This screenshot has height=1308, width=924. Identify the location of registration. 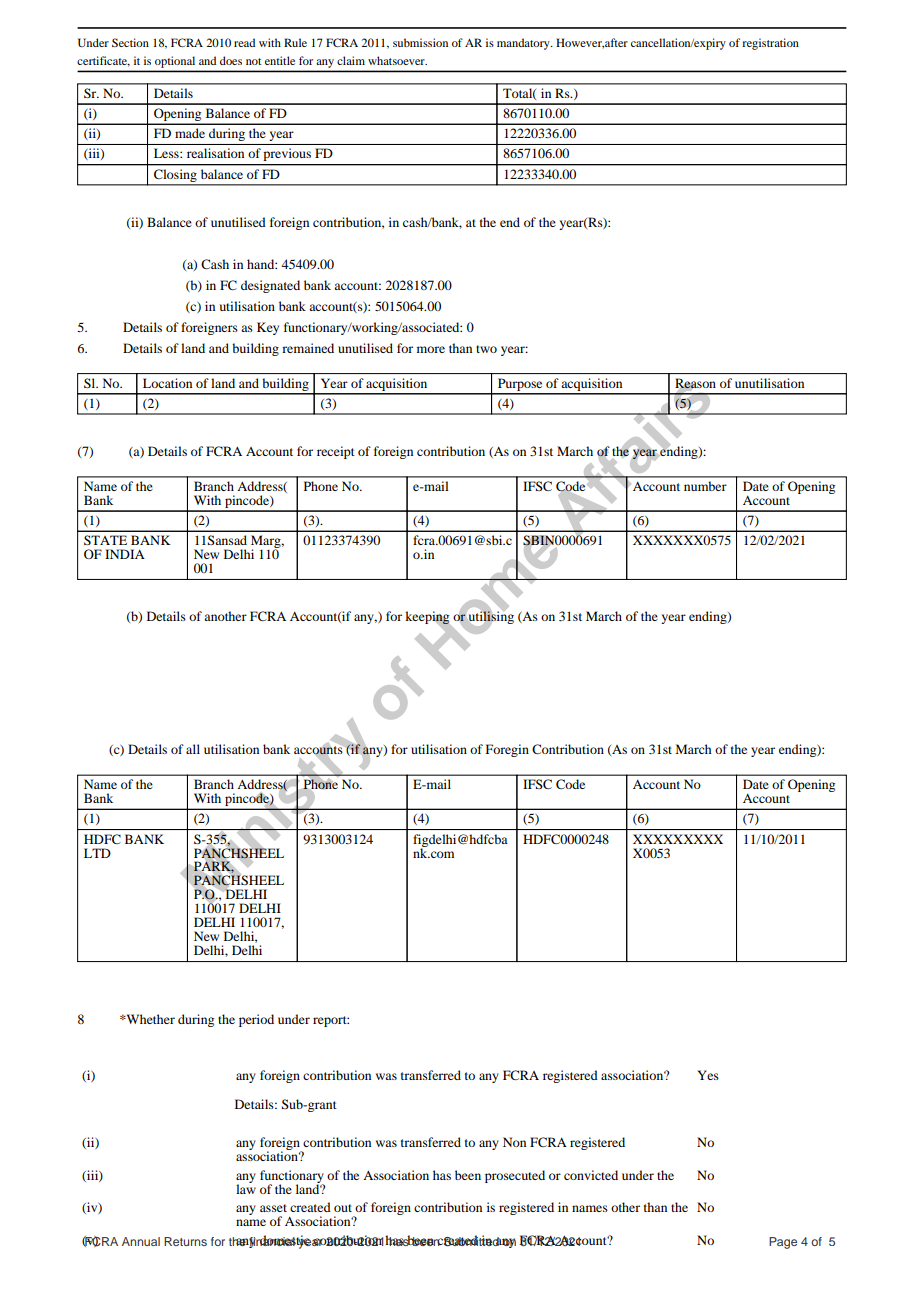
(770, 44).
